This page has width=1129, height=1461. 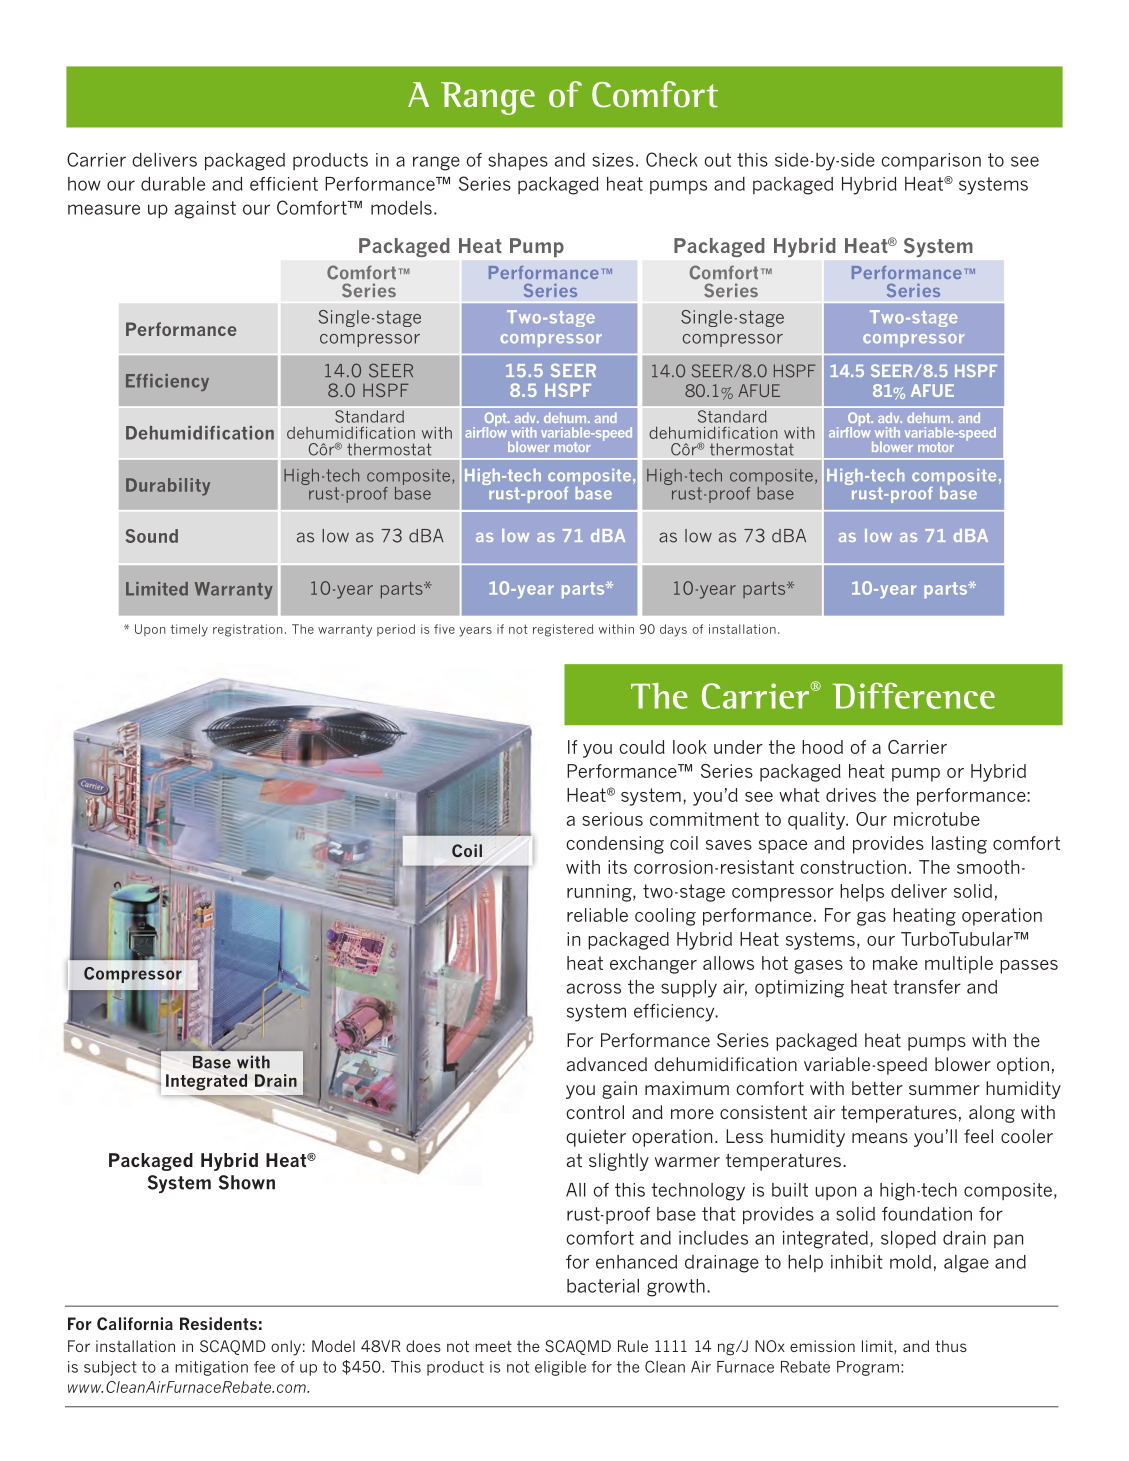 I want to click on summer, so click(x=944, y=1090).
